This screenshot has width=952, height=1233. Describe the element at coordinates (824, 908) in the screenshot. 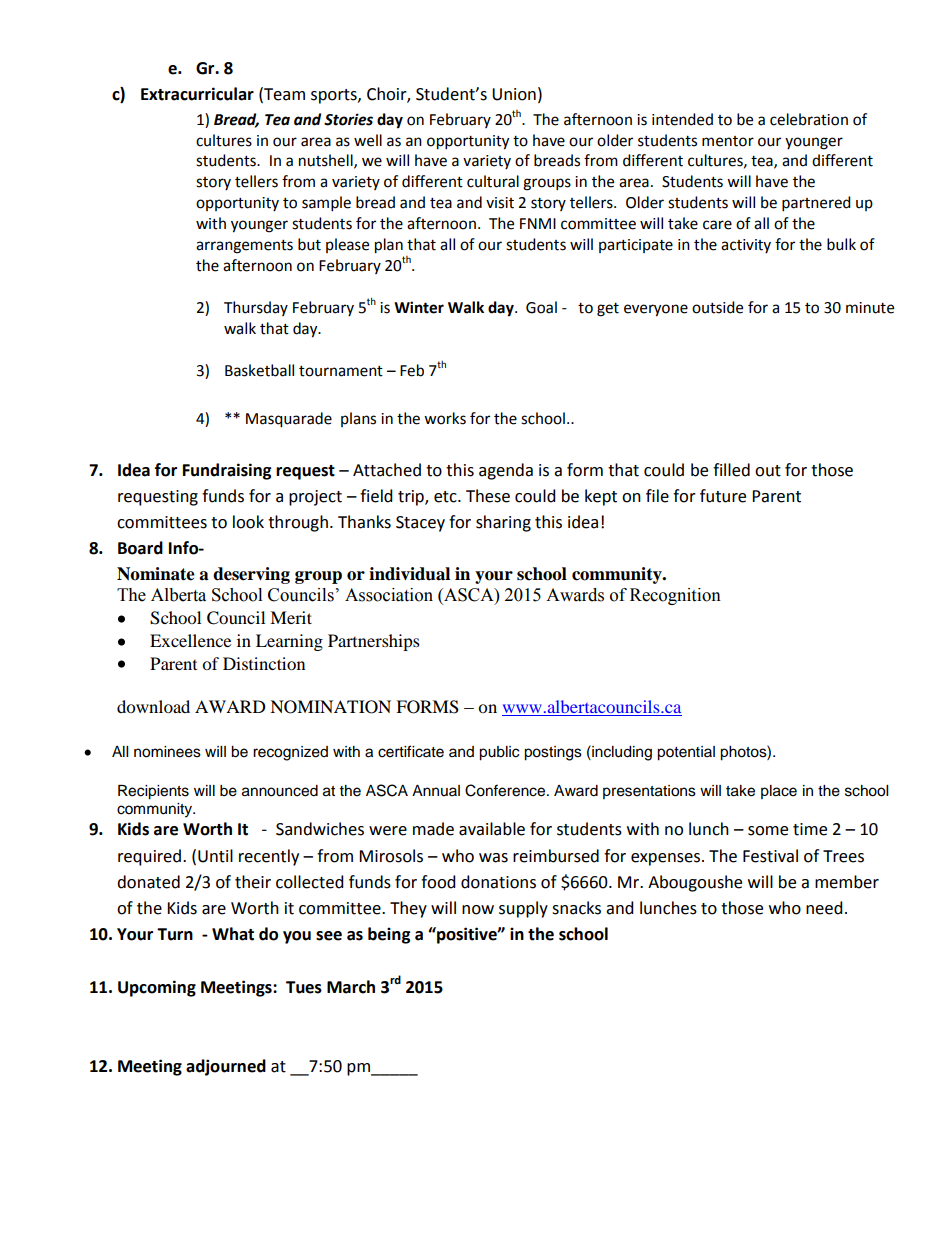

I see `need` at that location.
